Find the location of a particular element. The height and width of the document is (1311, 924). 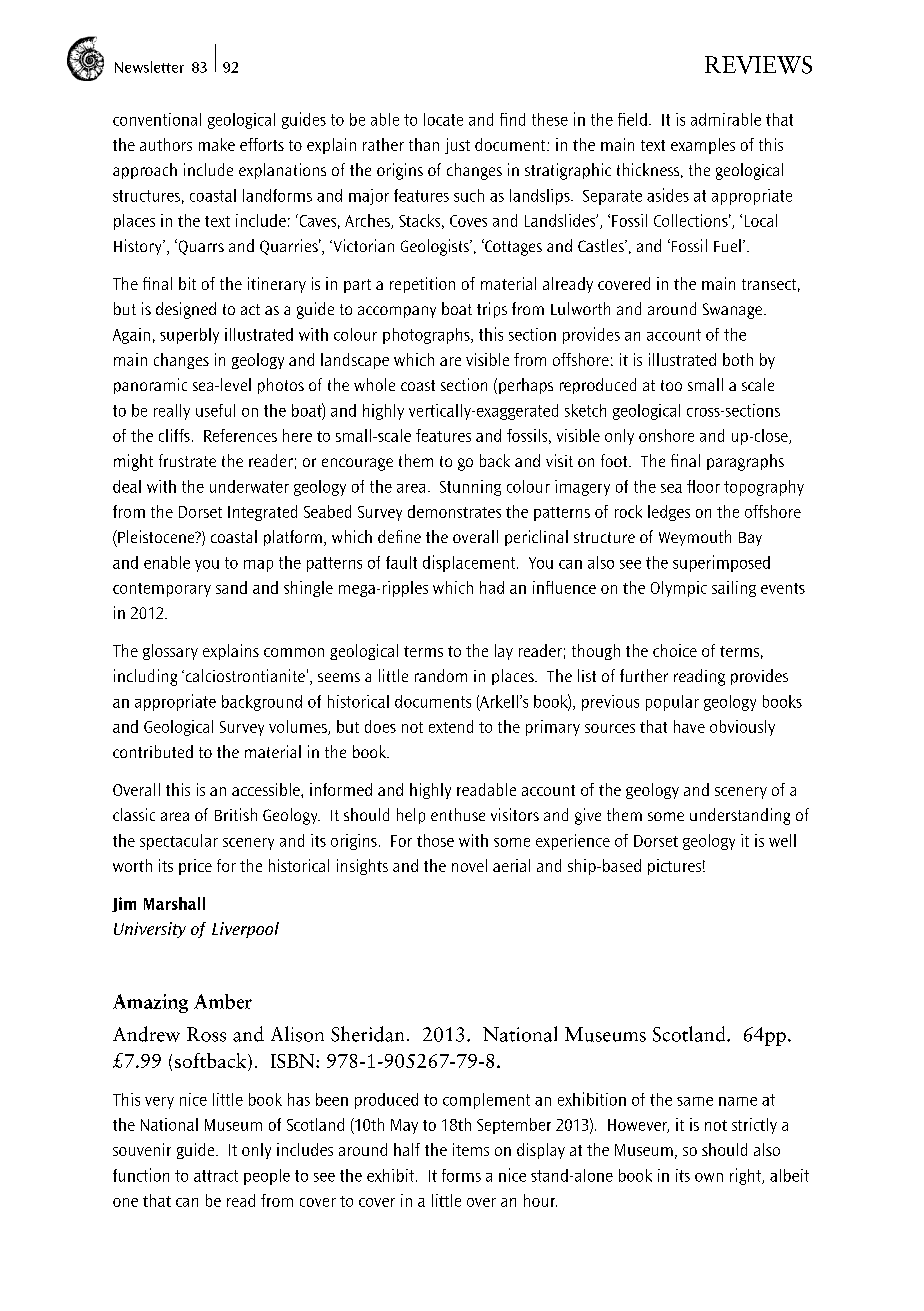

choice is located at coordinates (675, 650).
